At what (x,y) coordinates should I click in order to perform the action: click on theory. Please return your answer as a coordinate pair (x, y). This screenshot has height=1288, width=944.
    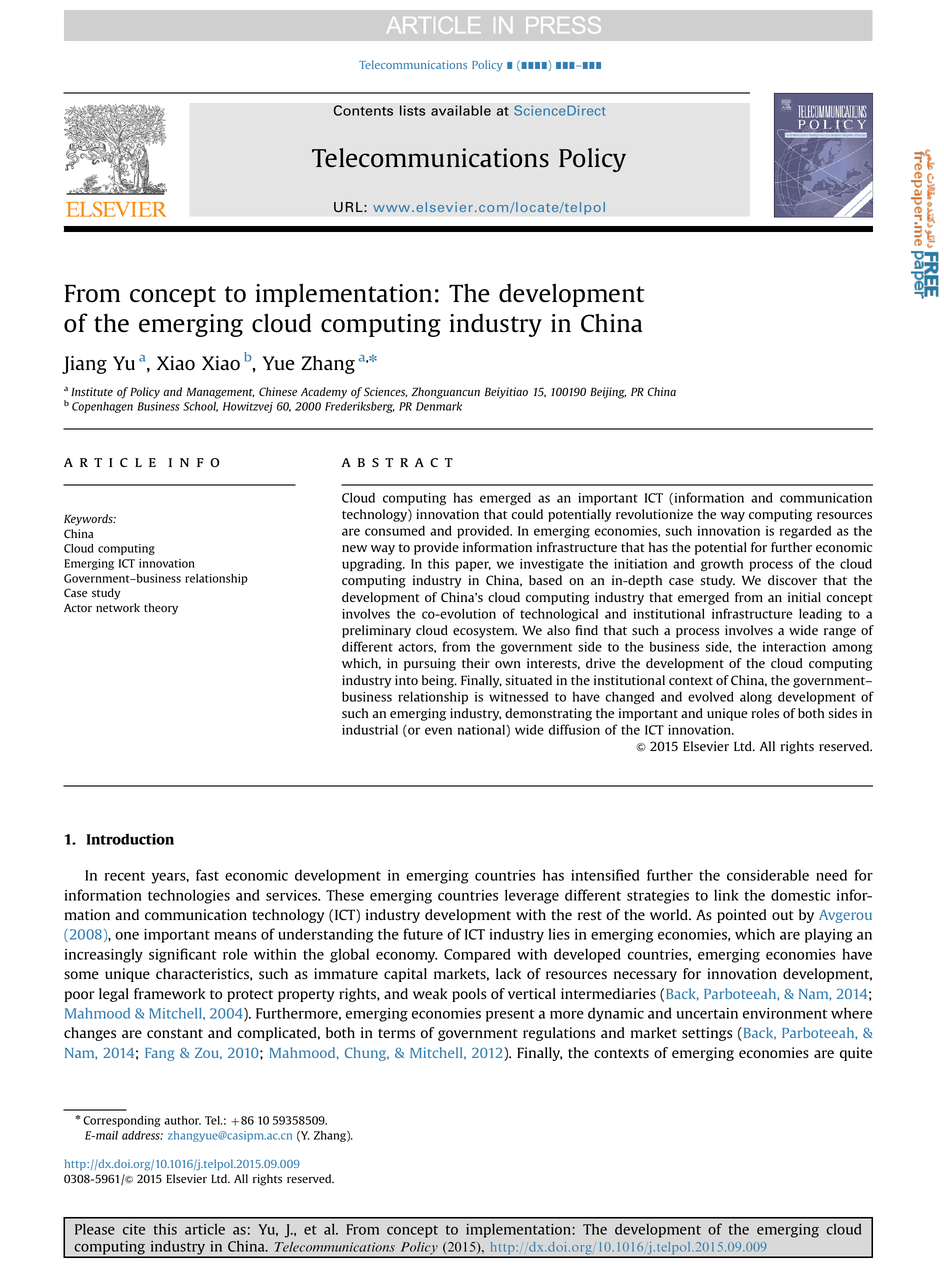
    Looking at the image, I should click on (161, 609).
